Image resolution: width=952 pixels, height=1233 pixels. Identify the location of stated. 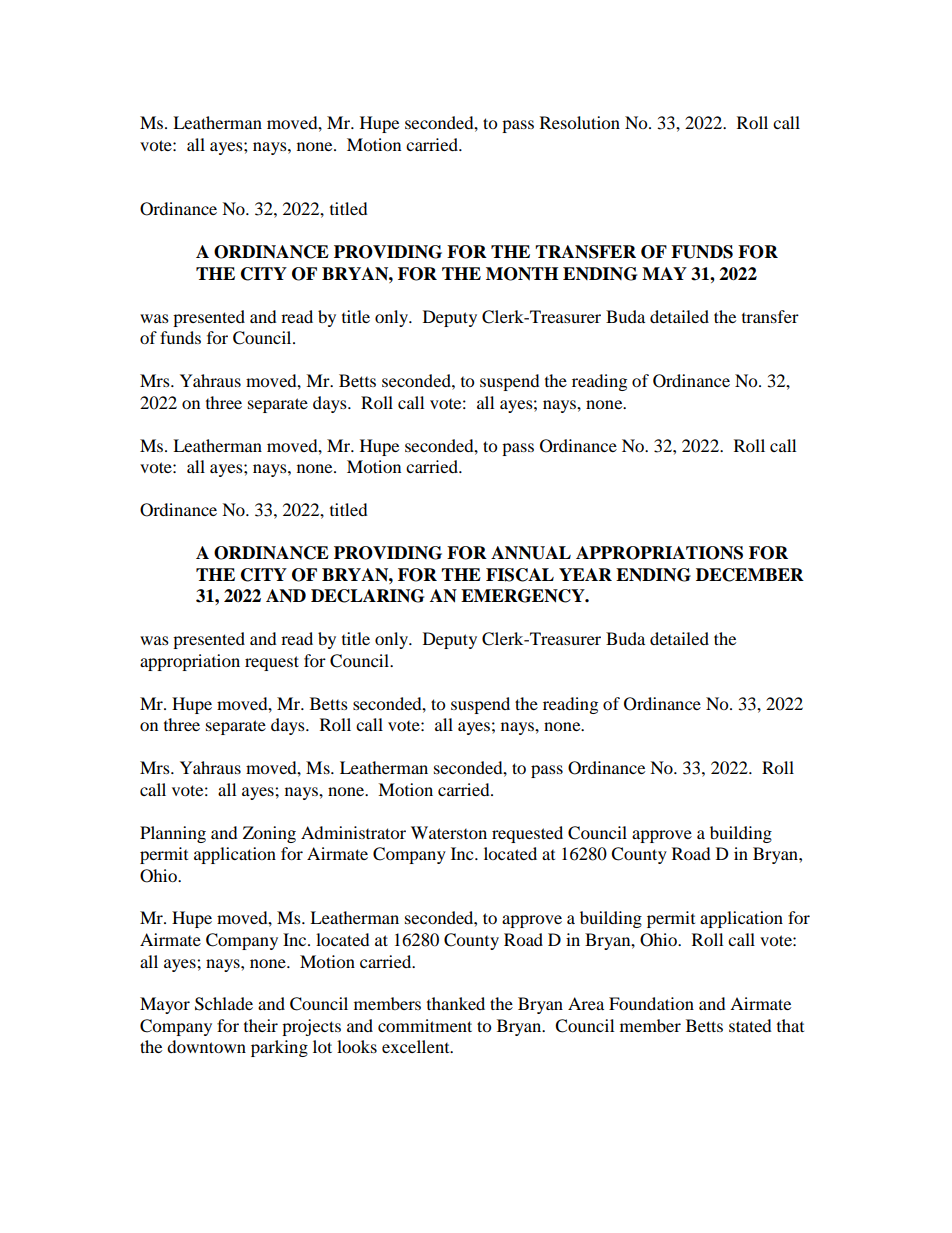
(750, 1025).
